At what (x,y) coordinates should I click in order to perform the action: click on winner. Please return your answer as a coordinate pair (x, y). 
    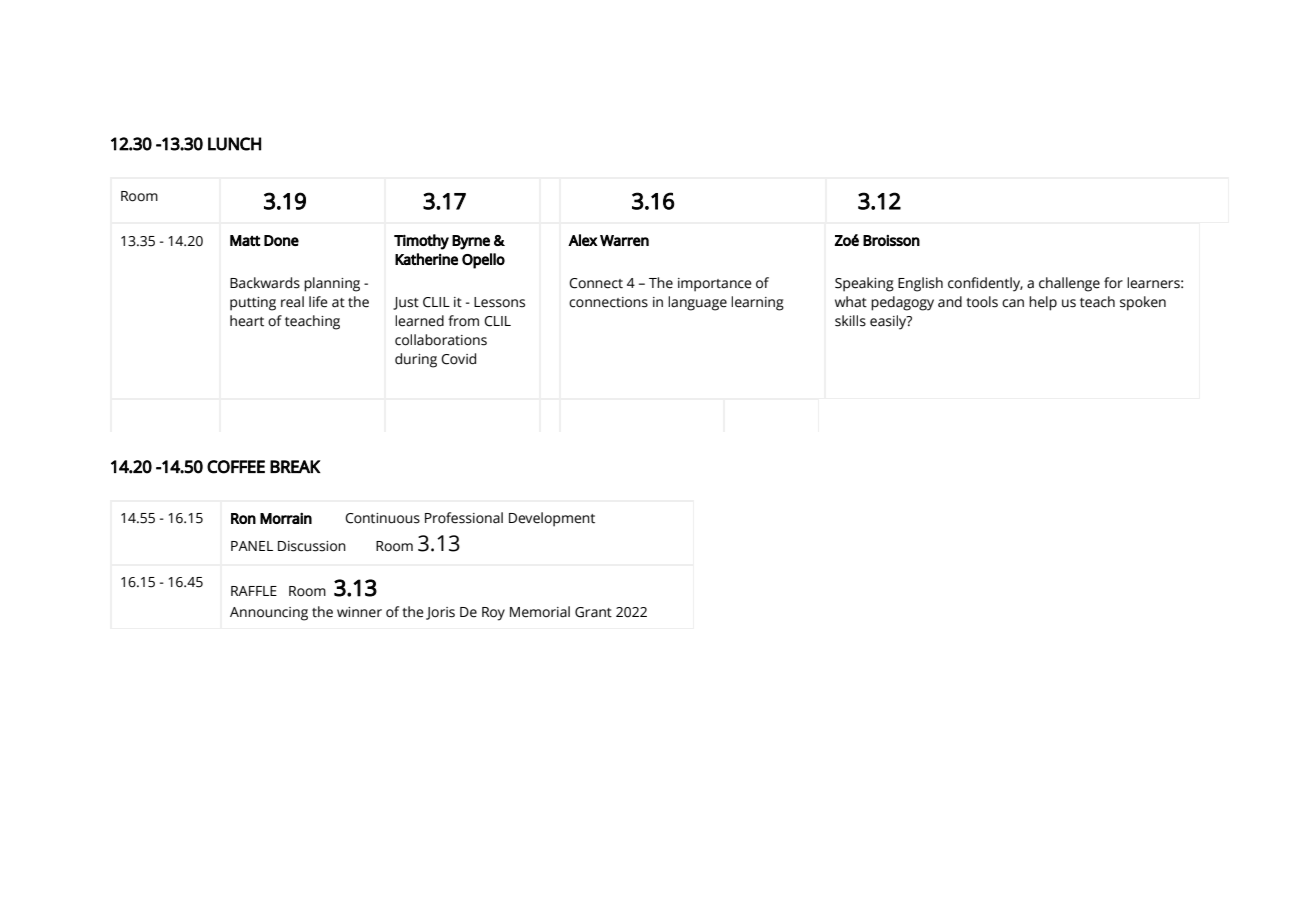
    Looking at the image, I should click on (359, 612).
